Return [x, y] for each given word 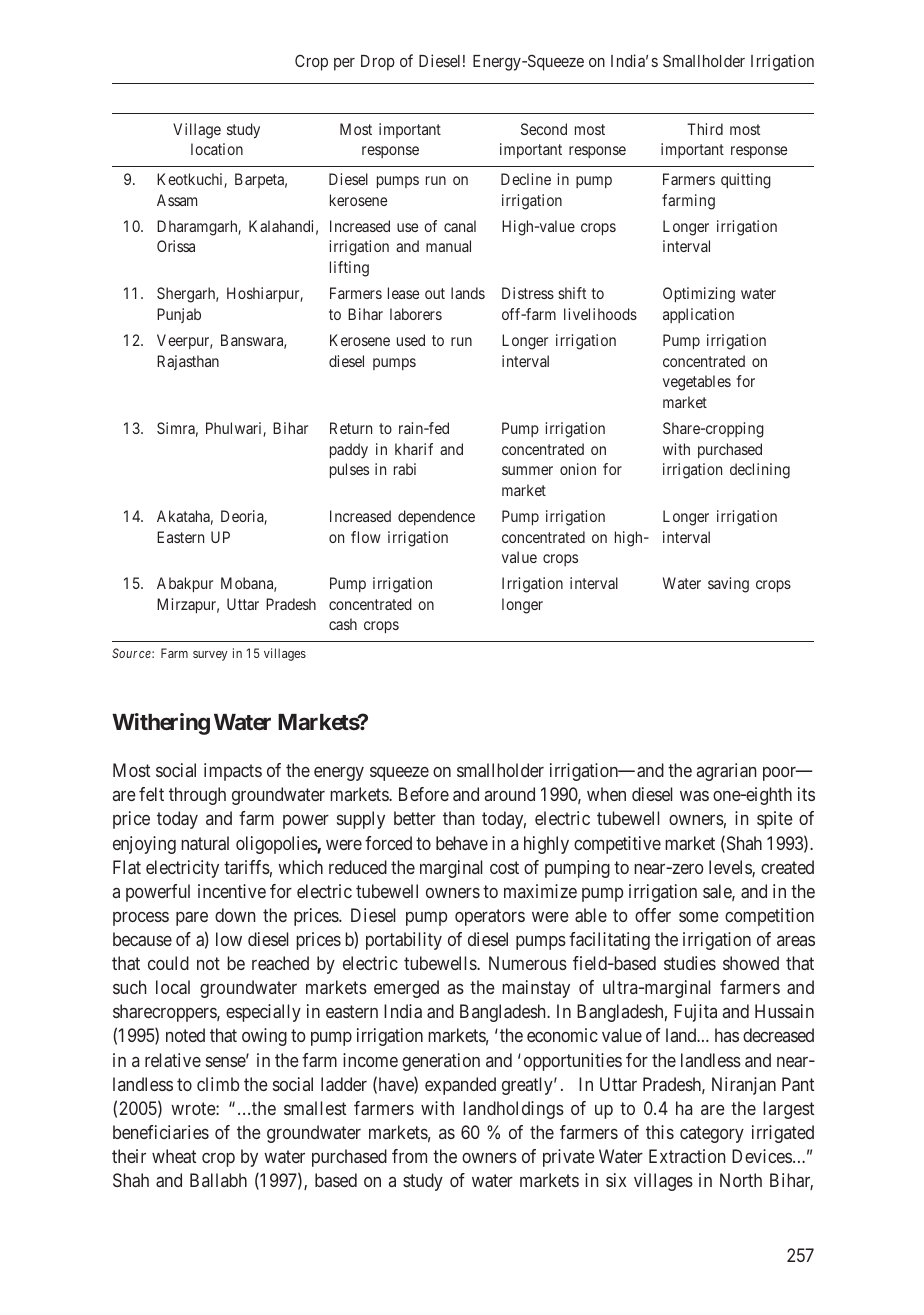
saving [728, 585]
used [411, 340]
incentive [232, 891]
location [217, 149]
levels [731, 868]
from [409, 1156]
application [698, 315]
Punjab [179, 315]
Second [544, 129]
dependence [436, 517]
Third [705, 129]
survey [210, 656]
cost [504, 867]
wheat [174, 1156]
